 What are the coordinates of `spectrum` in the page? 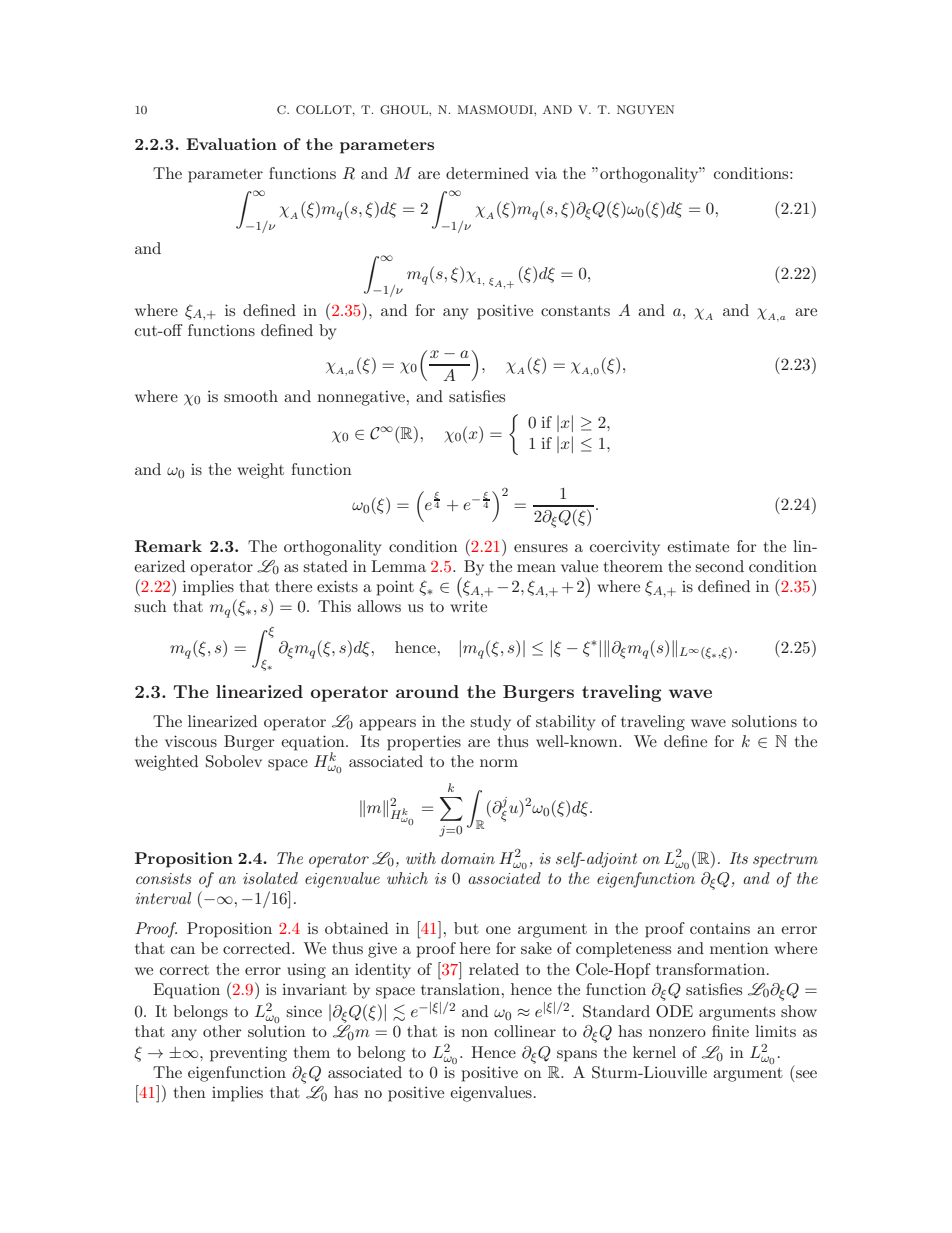 It's located at (785, 860).
